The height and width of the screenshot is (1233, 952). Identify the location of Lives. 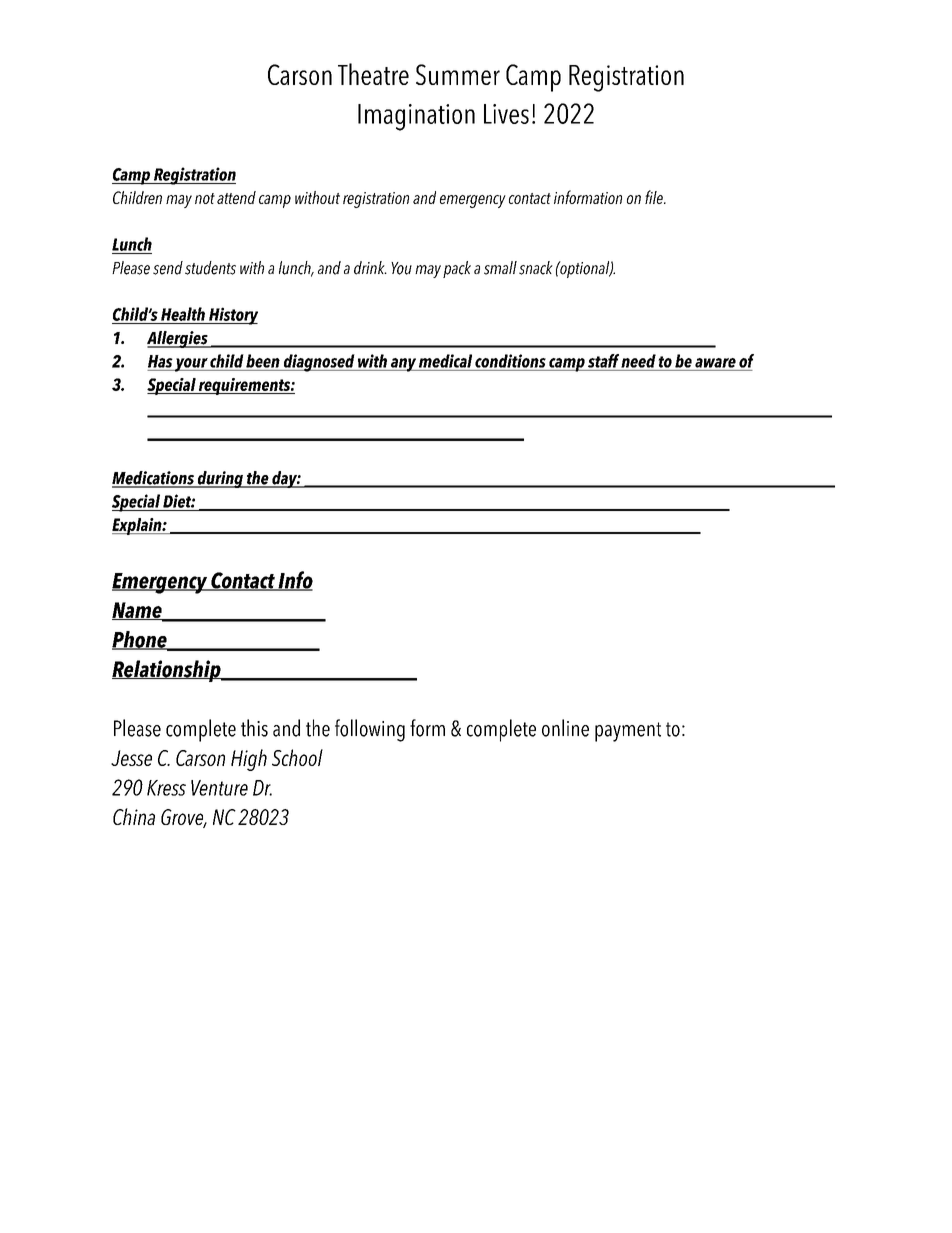
(506, 114).
